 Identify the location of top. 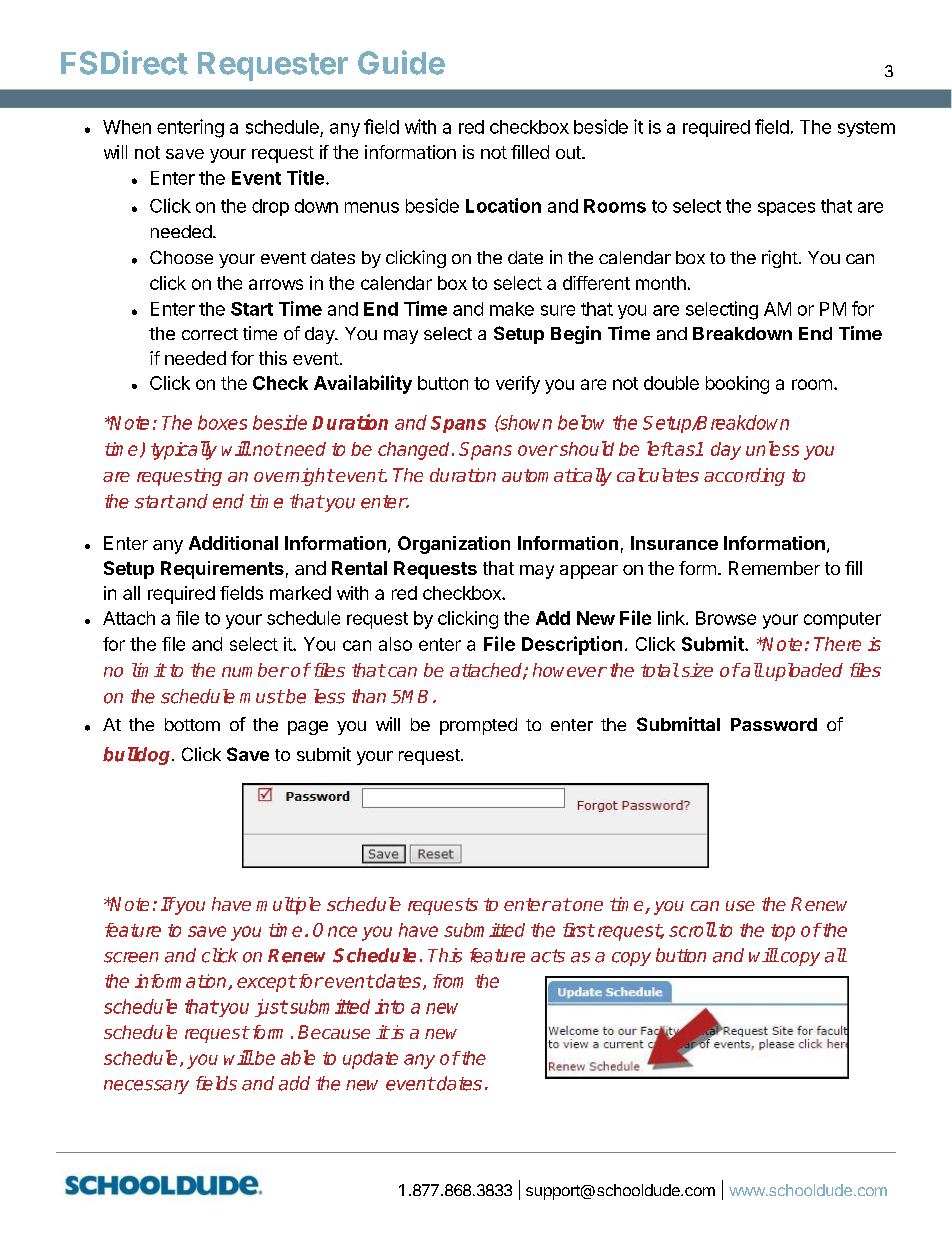
(783, 932).
